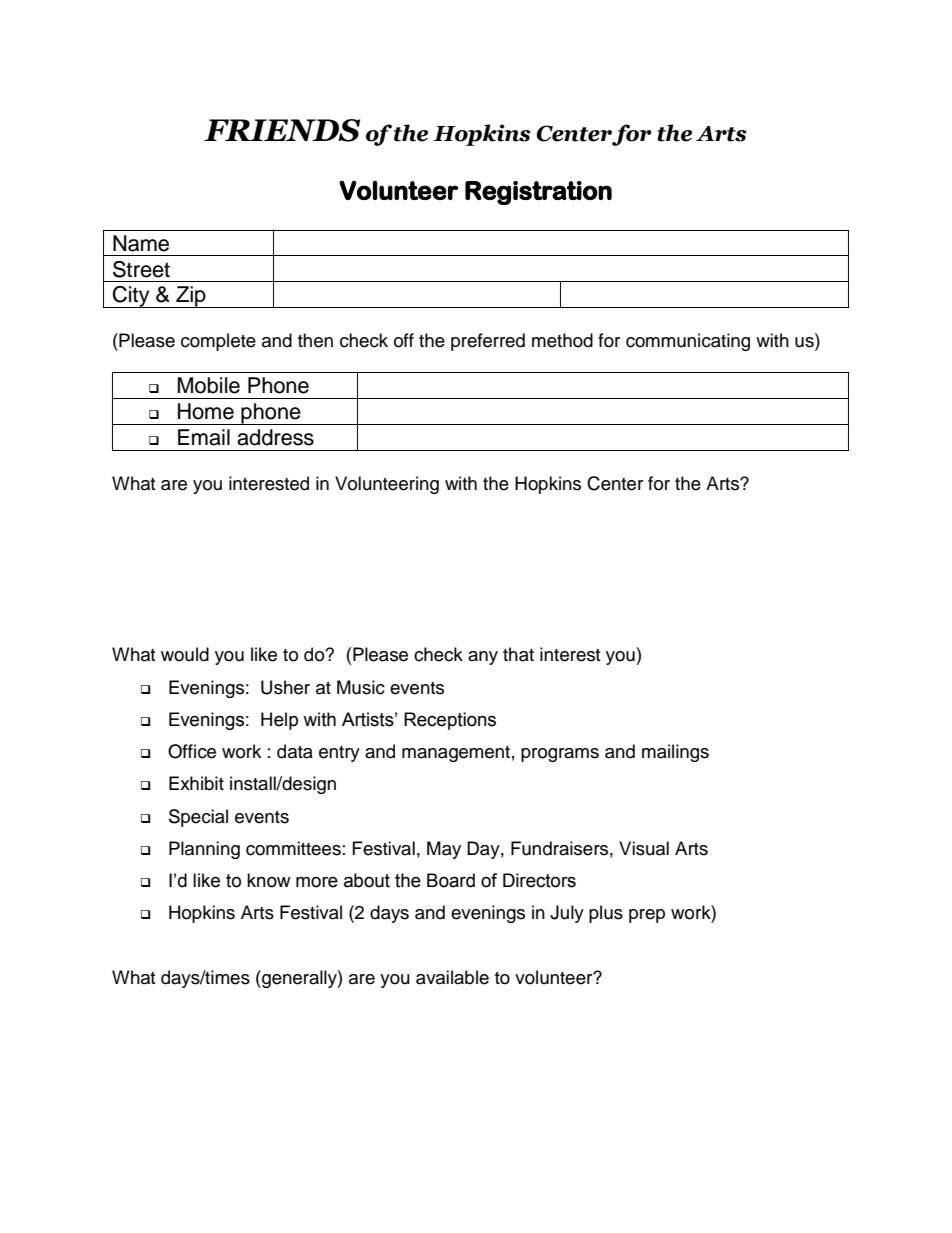 The image size is (952, 1233). I want to click on Exhibit, so click(196, 783).
